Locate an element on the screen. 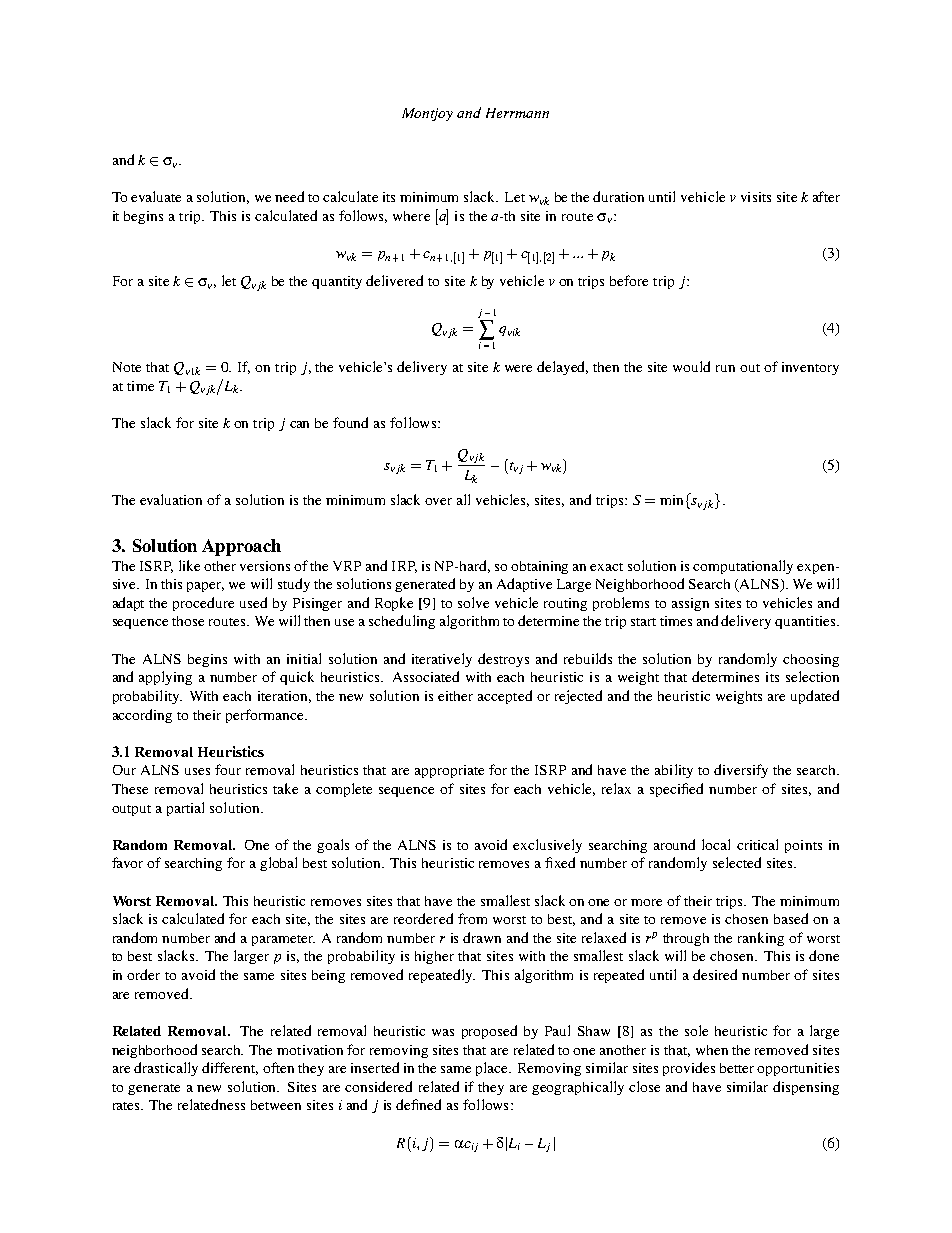 Image resolution: width=952 pixels, height=1233 pixels. visits is located at coordinates (756, 197).
